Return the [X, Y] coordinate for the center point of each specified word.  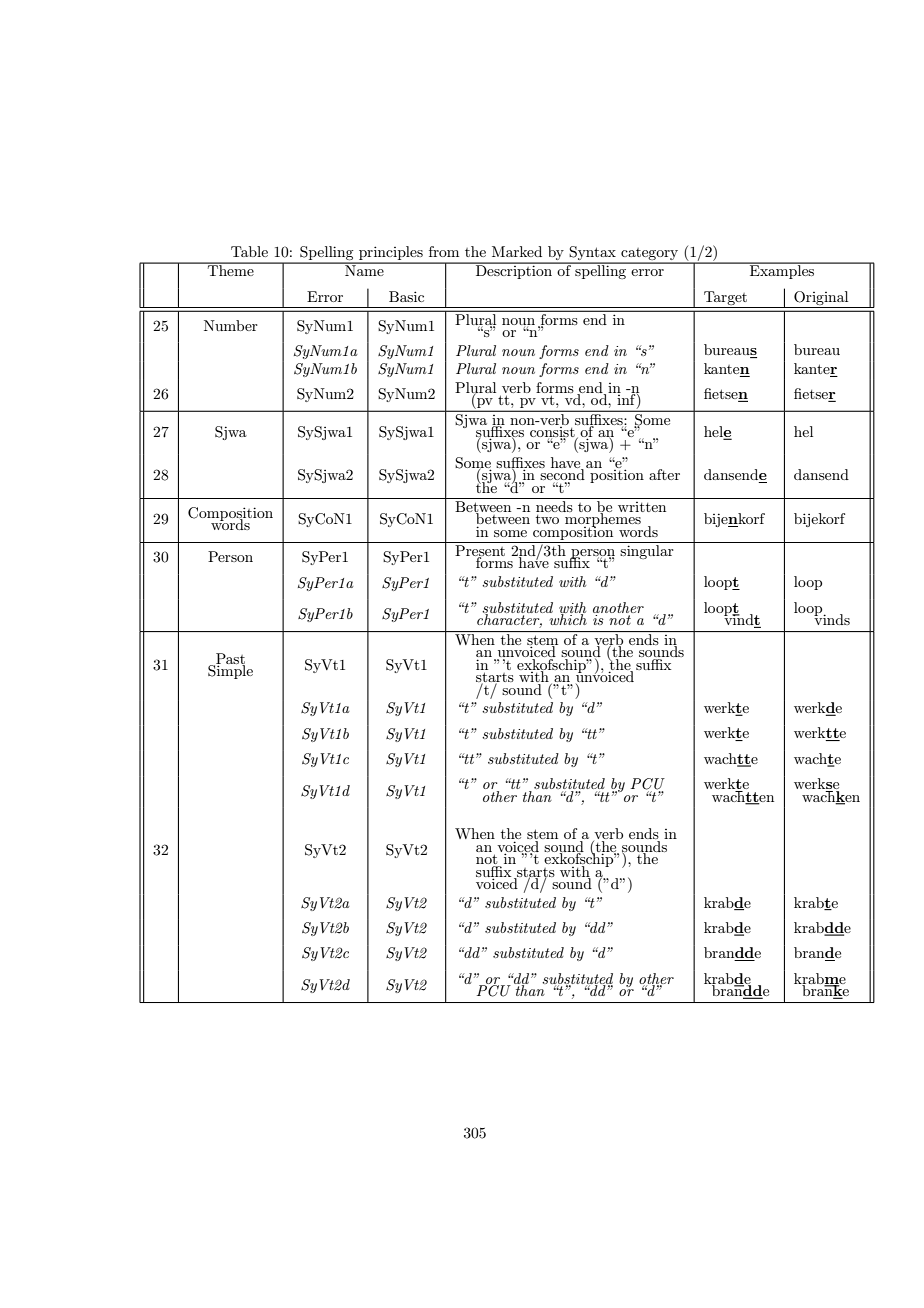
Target [725, 298]
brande [817, 954]
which [567, 618]
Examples [782, 271]
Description [514, 271]
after [664, 474]
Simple [230, 671]
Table [249, 251]
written [642, 507]
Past [229, 659]
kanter [816, 370]
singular [647, 552]
